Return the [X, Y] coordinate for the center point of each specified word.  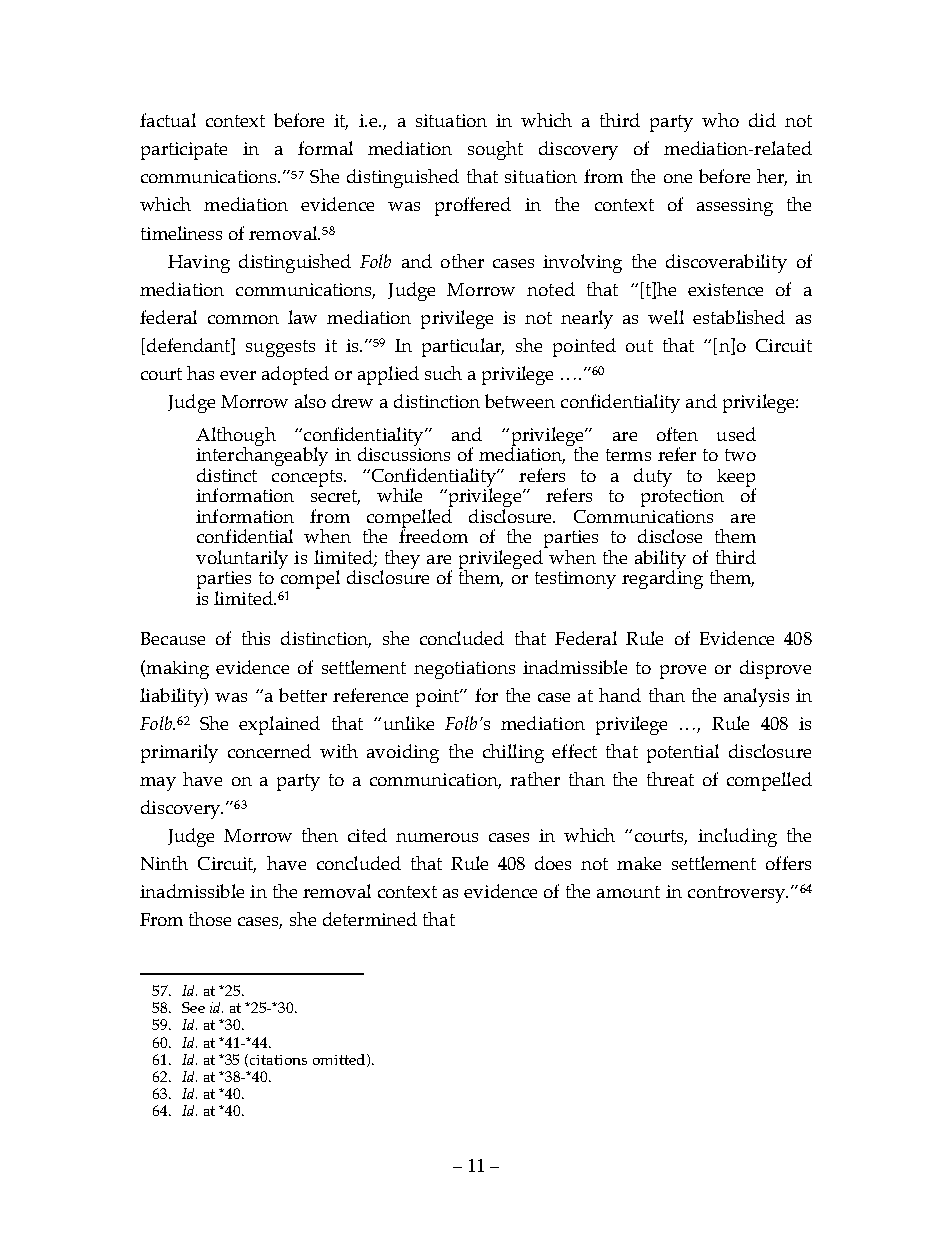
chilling [513, 753]
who [720, 120]
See [193, 1007]
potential [683, 753]
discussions [404, 453]
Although [236, 437]
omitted [340, 1060]
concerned [269, 751]
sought [495, 150]
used [736, 434]
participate [184, 151]
